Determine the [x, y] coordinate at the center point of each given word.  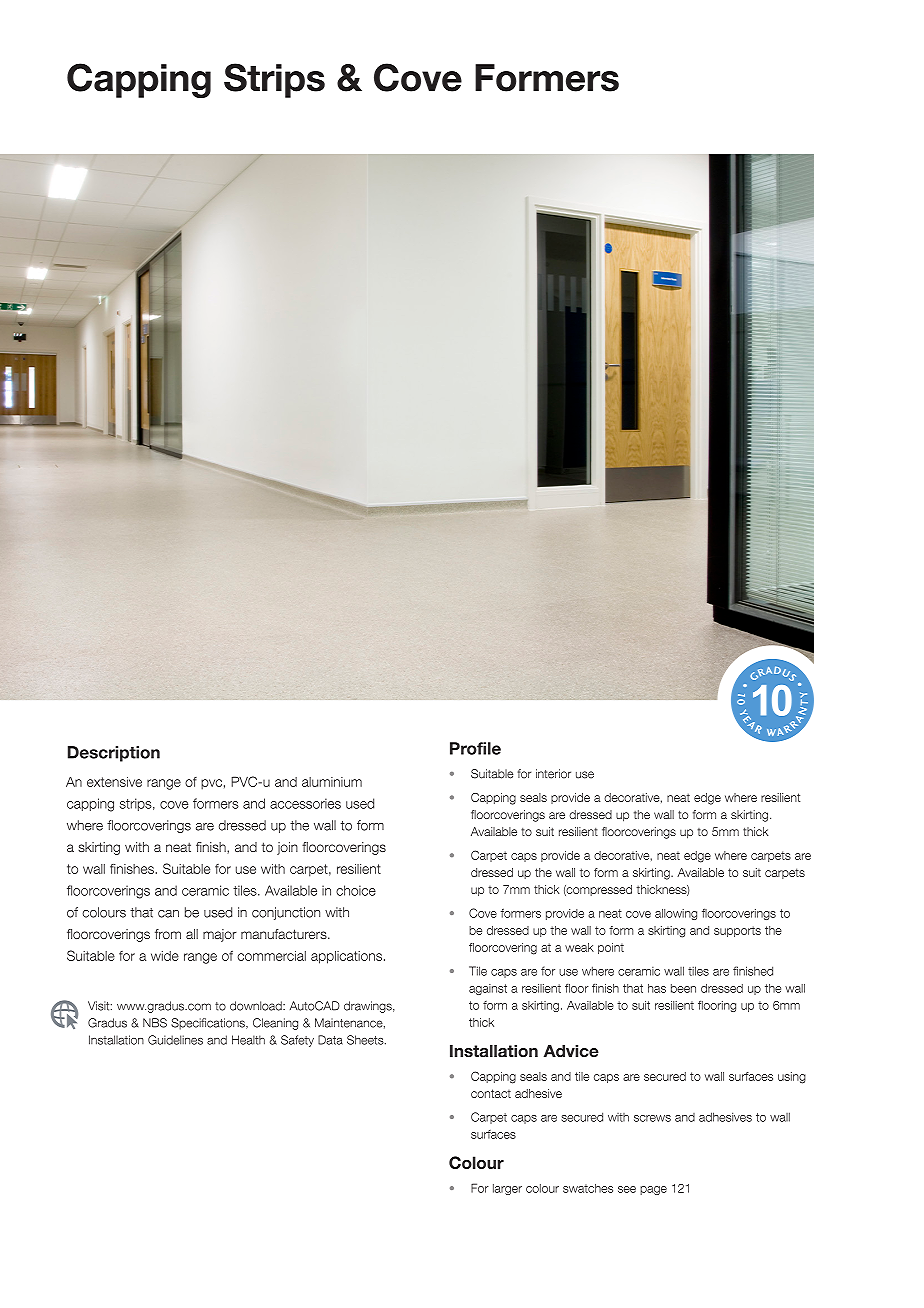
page [653, 1190]
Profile [475, 748]
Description [114, 754]
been [683, 988]
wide [165, 956]
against [488, 989]
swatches [588, 1188]
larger [507, 1189]
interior [553, 774]
